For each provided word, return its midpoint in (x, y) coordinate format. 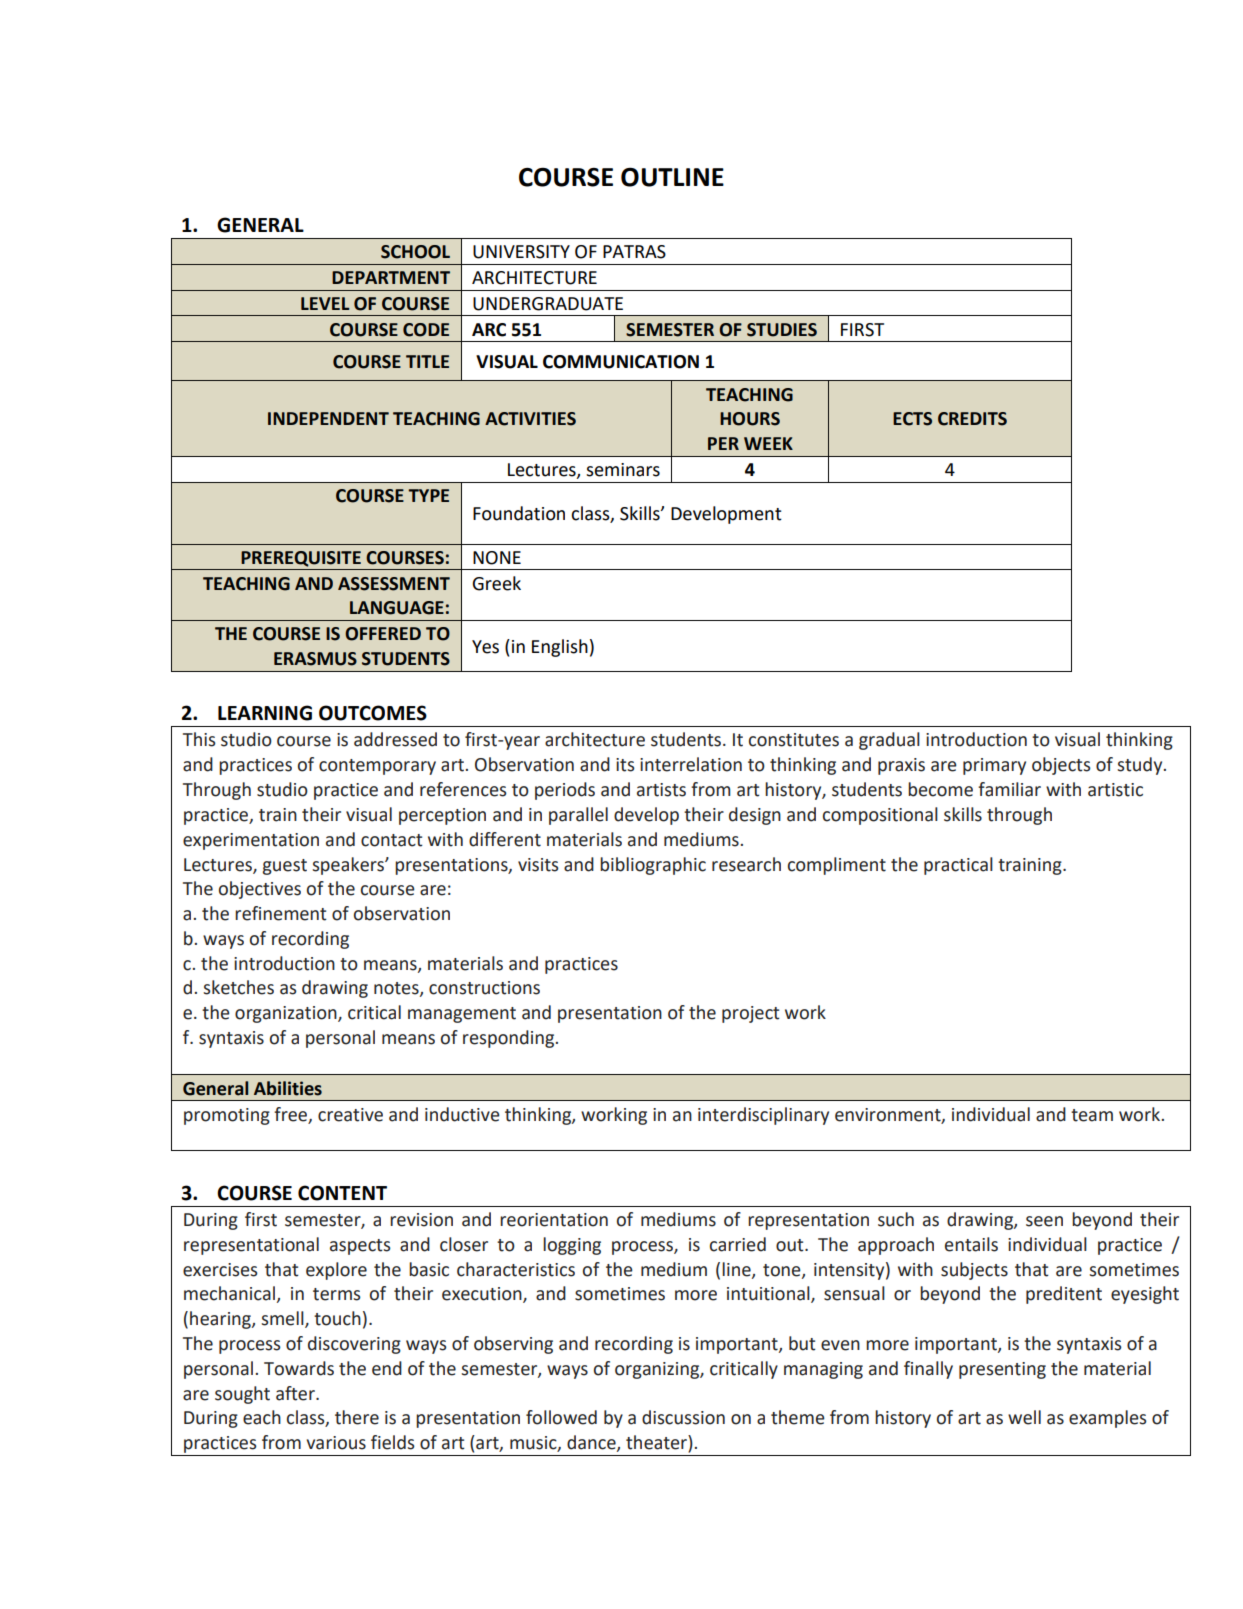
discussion (683, 1417)
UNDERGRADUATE (548, 304)
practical (958, 866)
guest (285, 867)
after (296, 1393)
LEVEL (325, 303)
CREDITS (972, 419)
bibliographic (653, 866)
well (1024, 1417)
